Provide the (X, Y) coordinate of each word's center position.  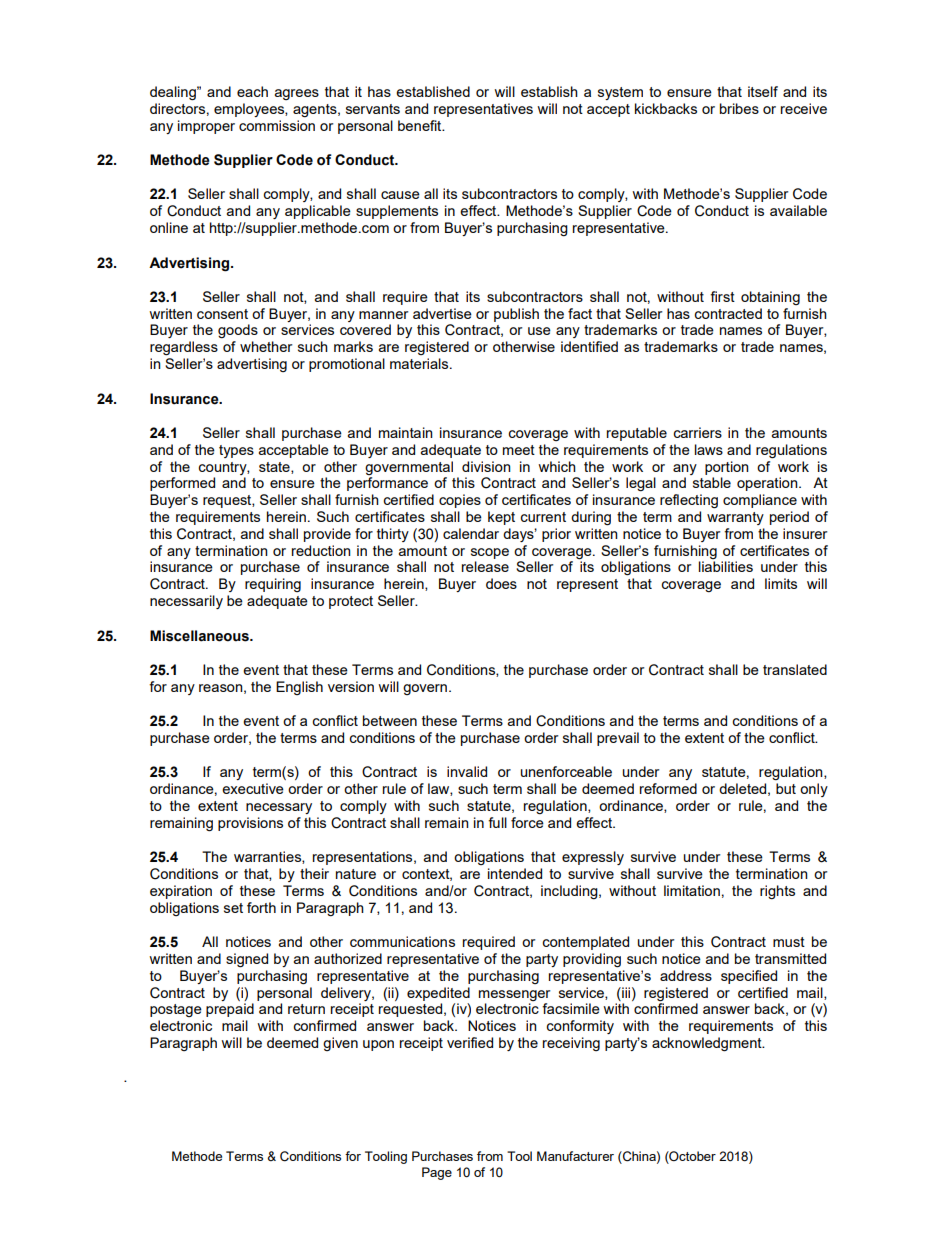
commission (277, 125)
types (236, 451)
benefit (421, 125)
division (486, 466)
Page (437, 1173)
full (497, 822)
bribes (739, 108)
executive (253, 788)
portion (727, 468)
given (340, 1044)
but (786, 788)
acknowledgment (708, 1044)
